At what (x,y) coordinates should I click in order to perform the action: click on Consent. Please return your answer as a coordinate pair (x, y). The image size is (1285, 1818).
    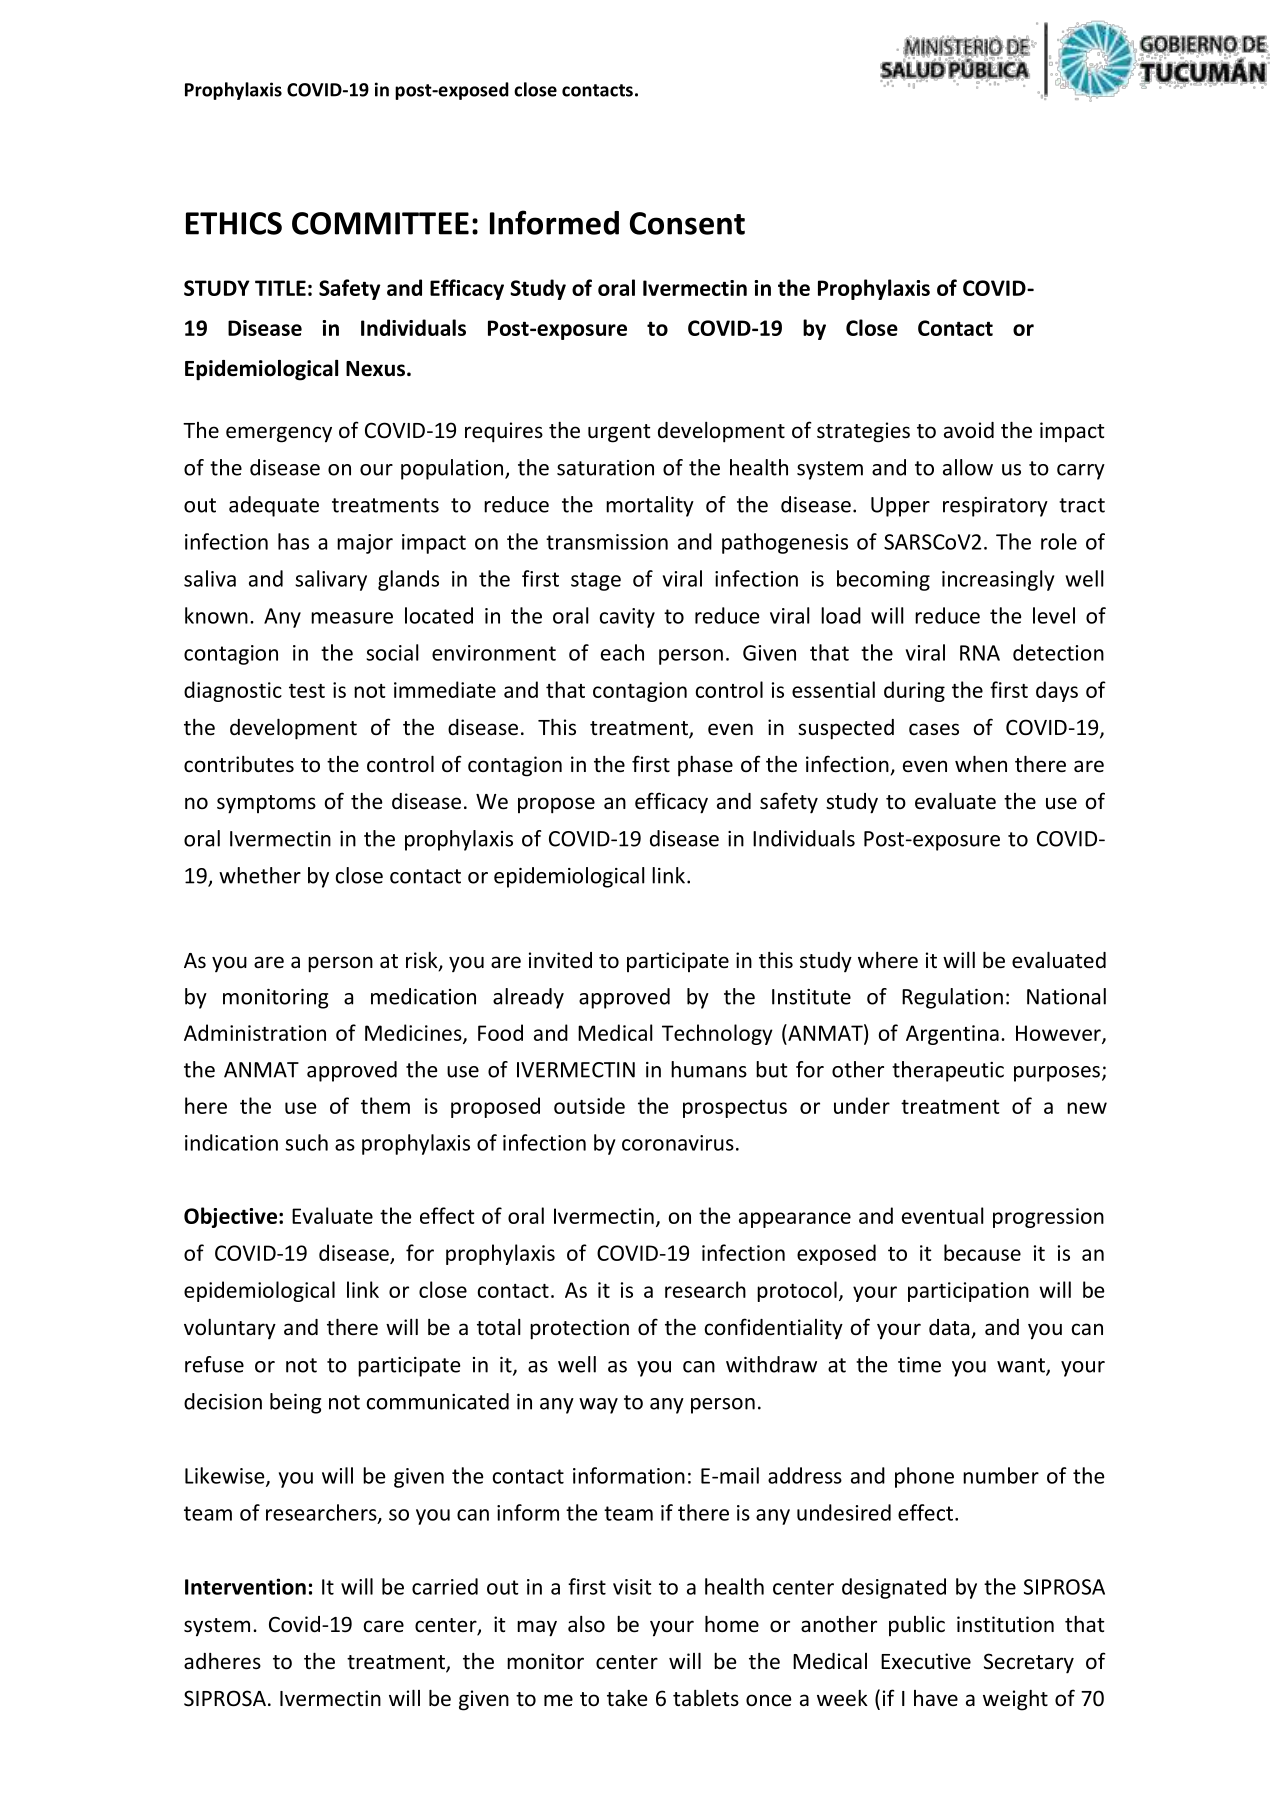
    Looking at the image, I should click on (687, 223).
